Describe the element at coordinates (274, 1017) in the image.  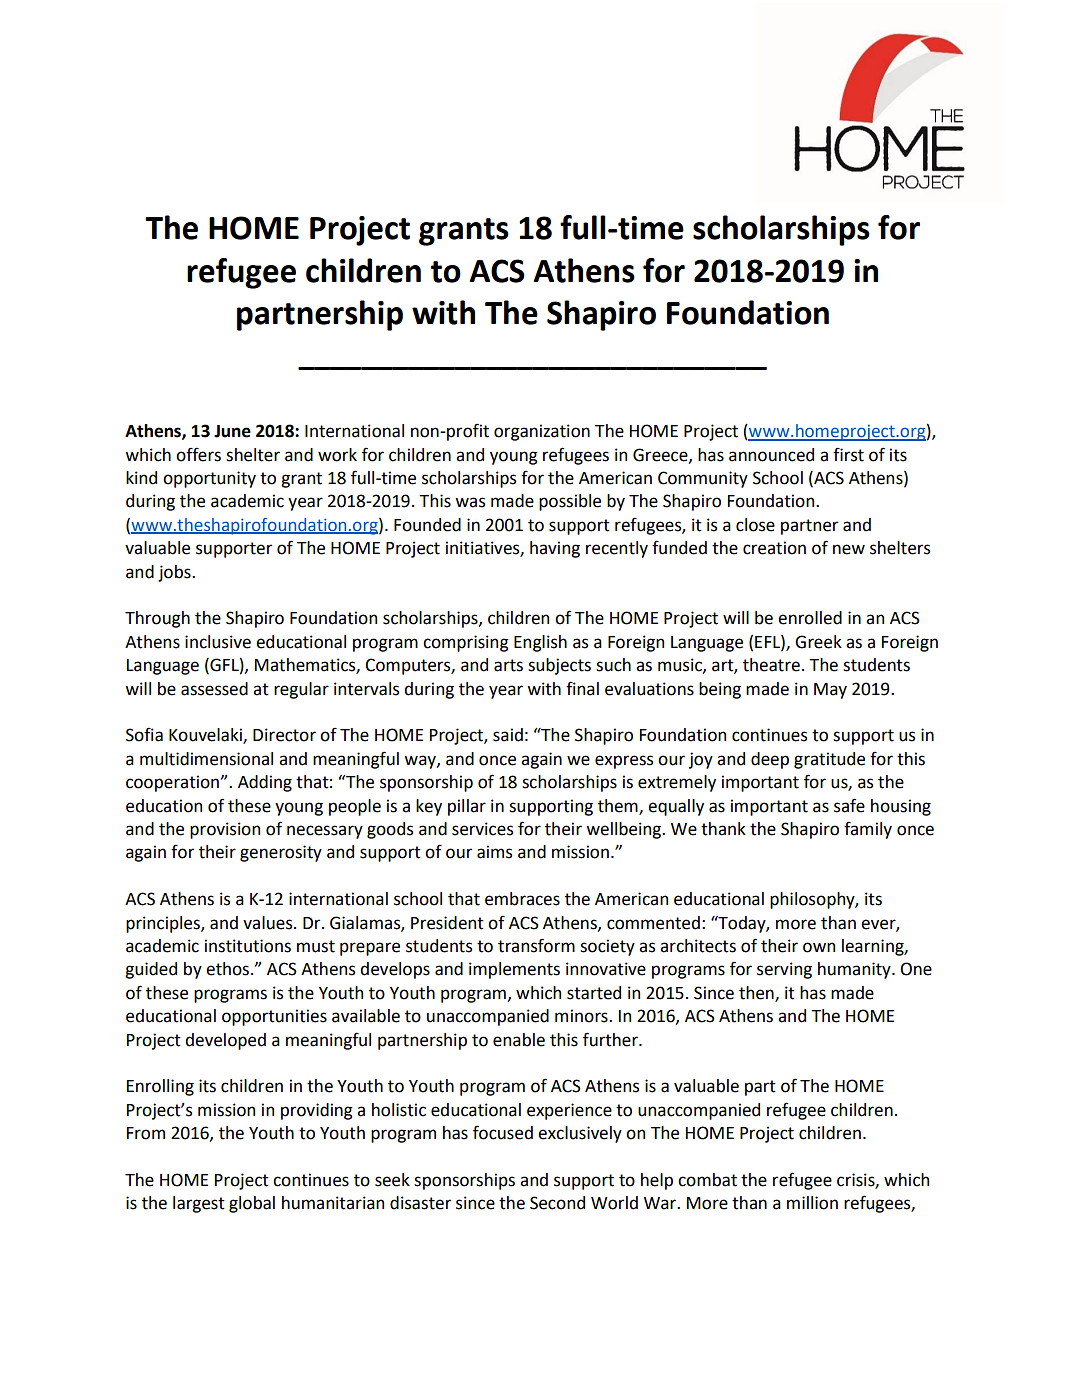
I see `opportunities` at that location.
